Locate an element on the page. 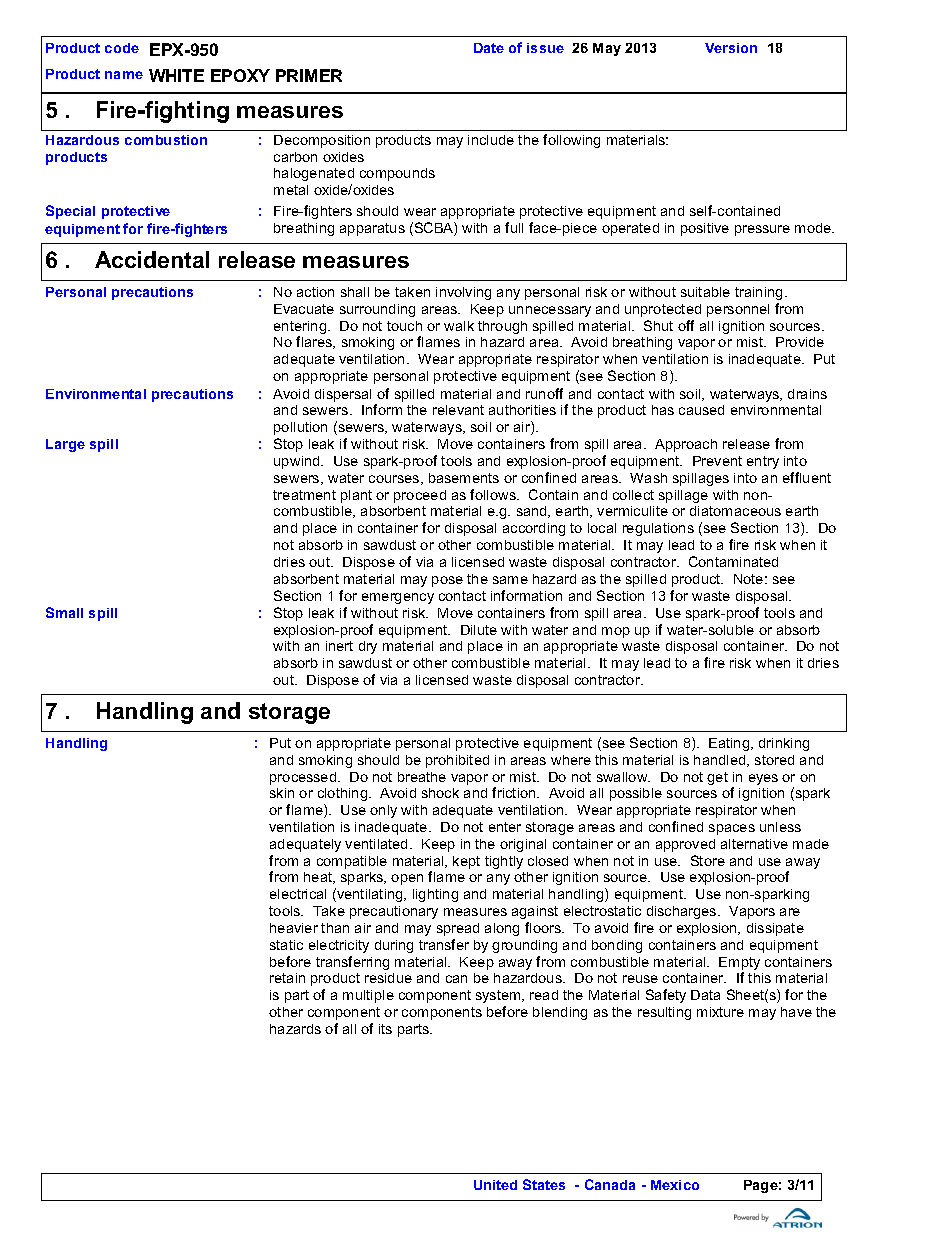  WHITE is located at coordinates (176, 75).
